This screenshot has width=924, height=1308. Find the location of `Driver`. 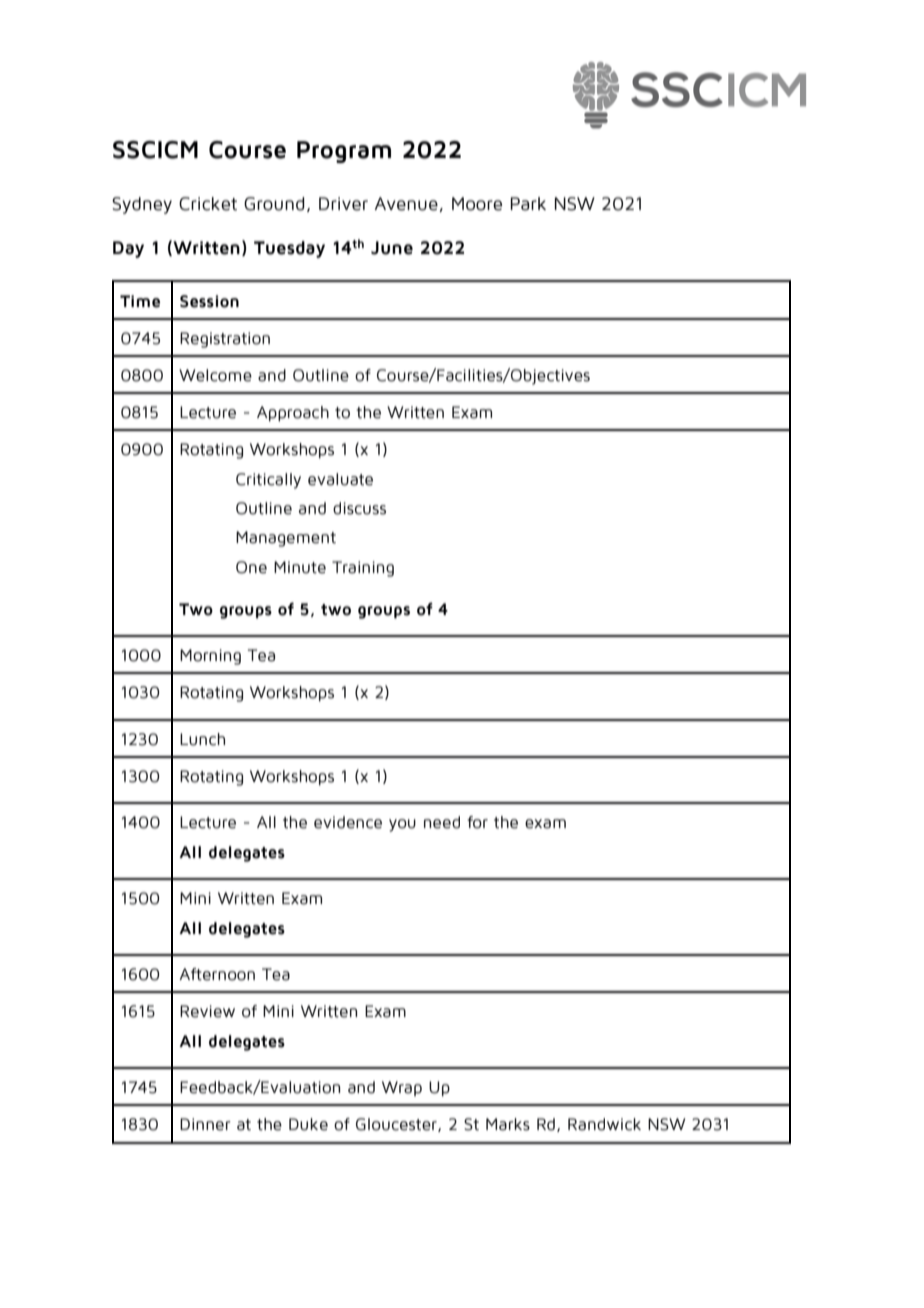

Driver is located at coordinates (343, 204).
